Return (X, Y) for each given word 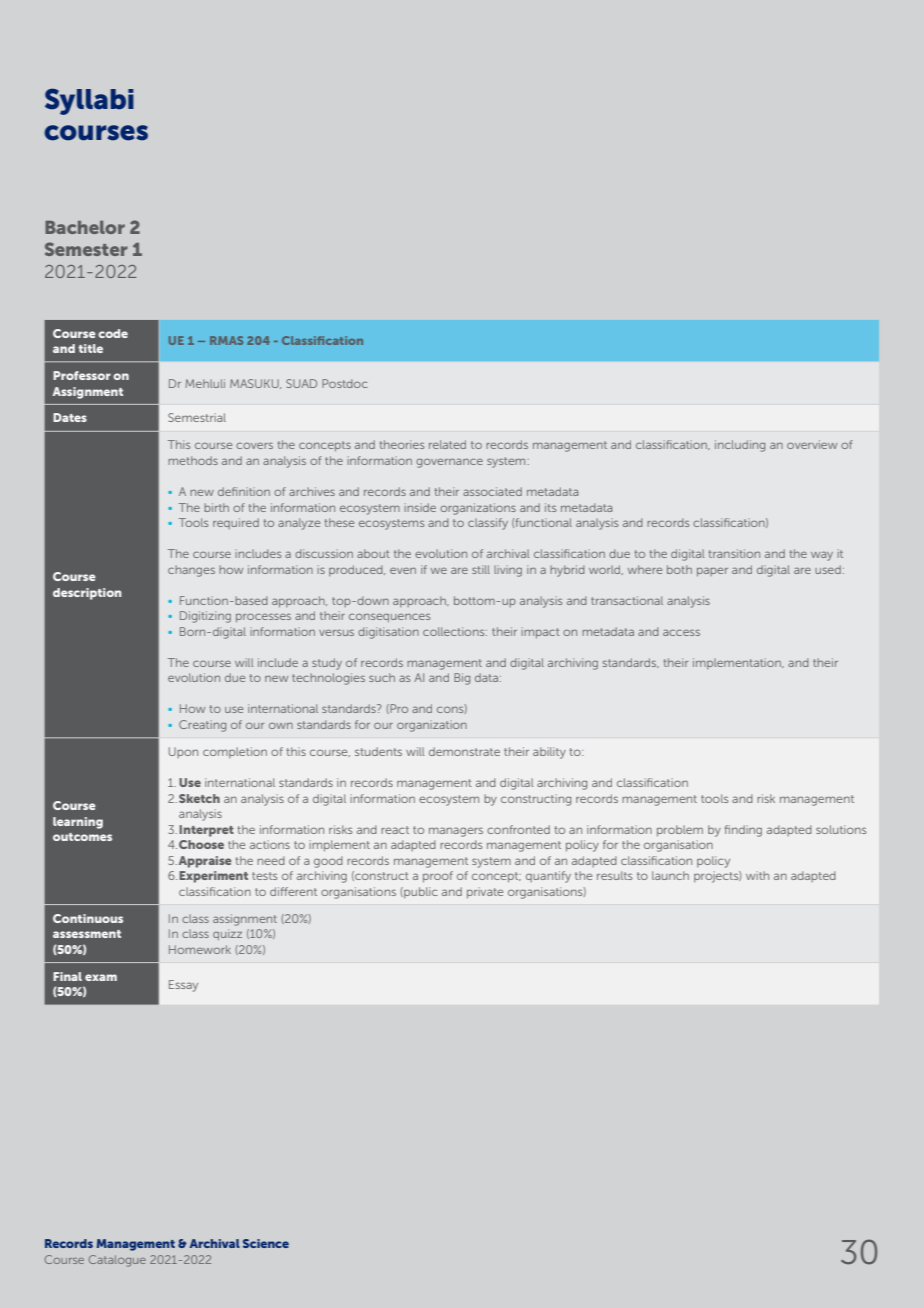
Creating (202, 726)
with (757, 875)
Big (462, 679)
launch (670, 875)
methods (193, 460)
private (485, 893)
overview (812, 444)
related (447, 444)
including (740, 446)
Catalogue (117, 1261)
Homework (200, 949)
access (681, 632)
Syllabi (89, 101)
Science (266, 1243)
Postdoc (344, 383)
